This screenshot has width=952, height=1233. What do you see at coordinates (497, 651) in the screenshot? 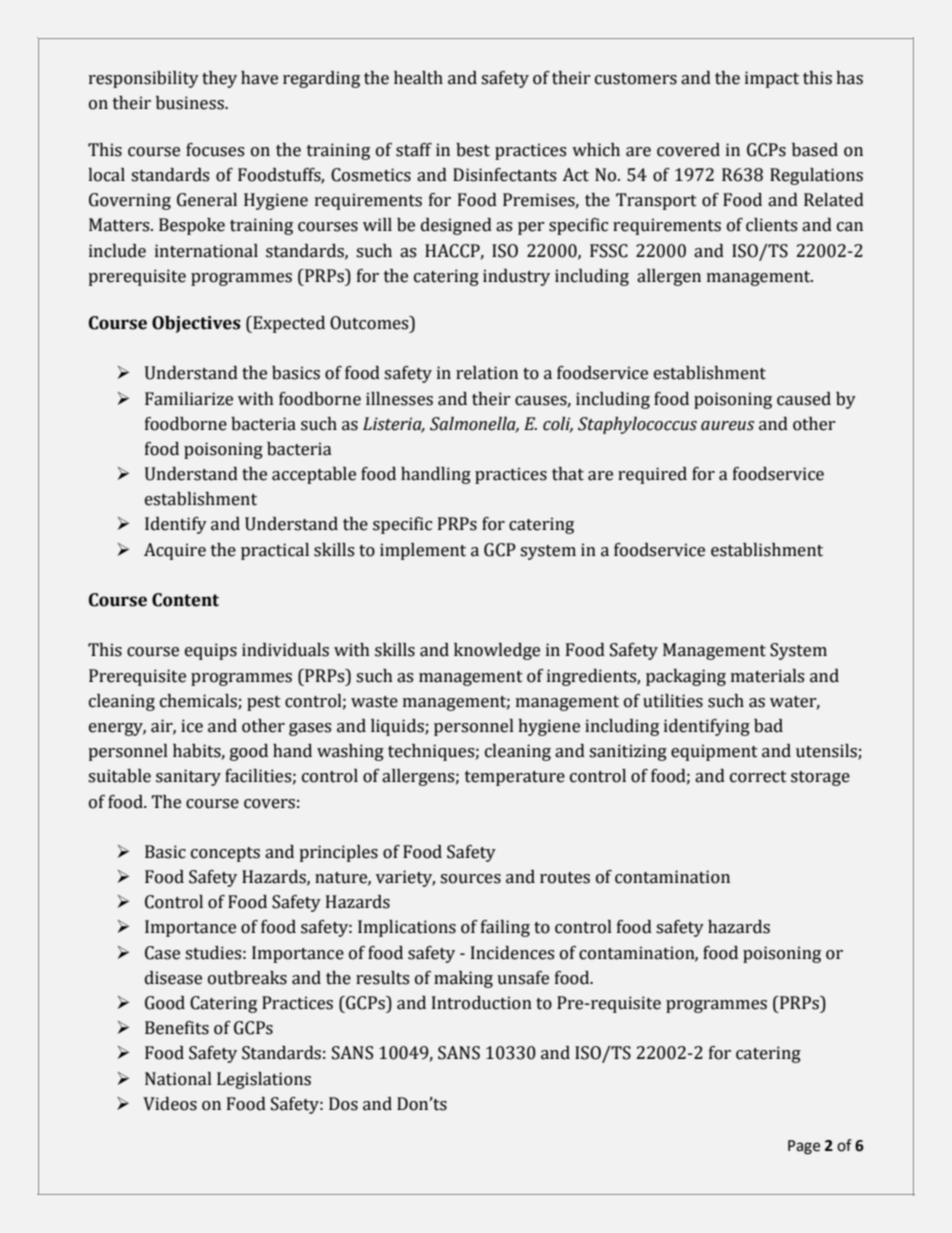
I see `knowledge` at bounding box center [497, 651].
